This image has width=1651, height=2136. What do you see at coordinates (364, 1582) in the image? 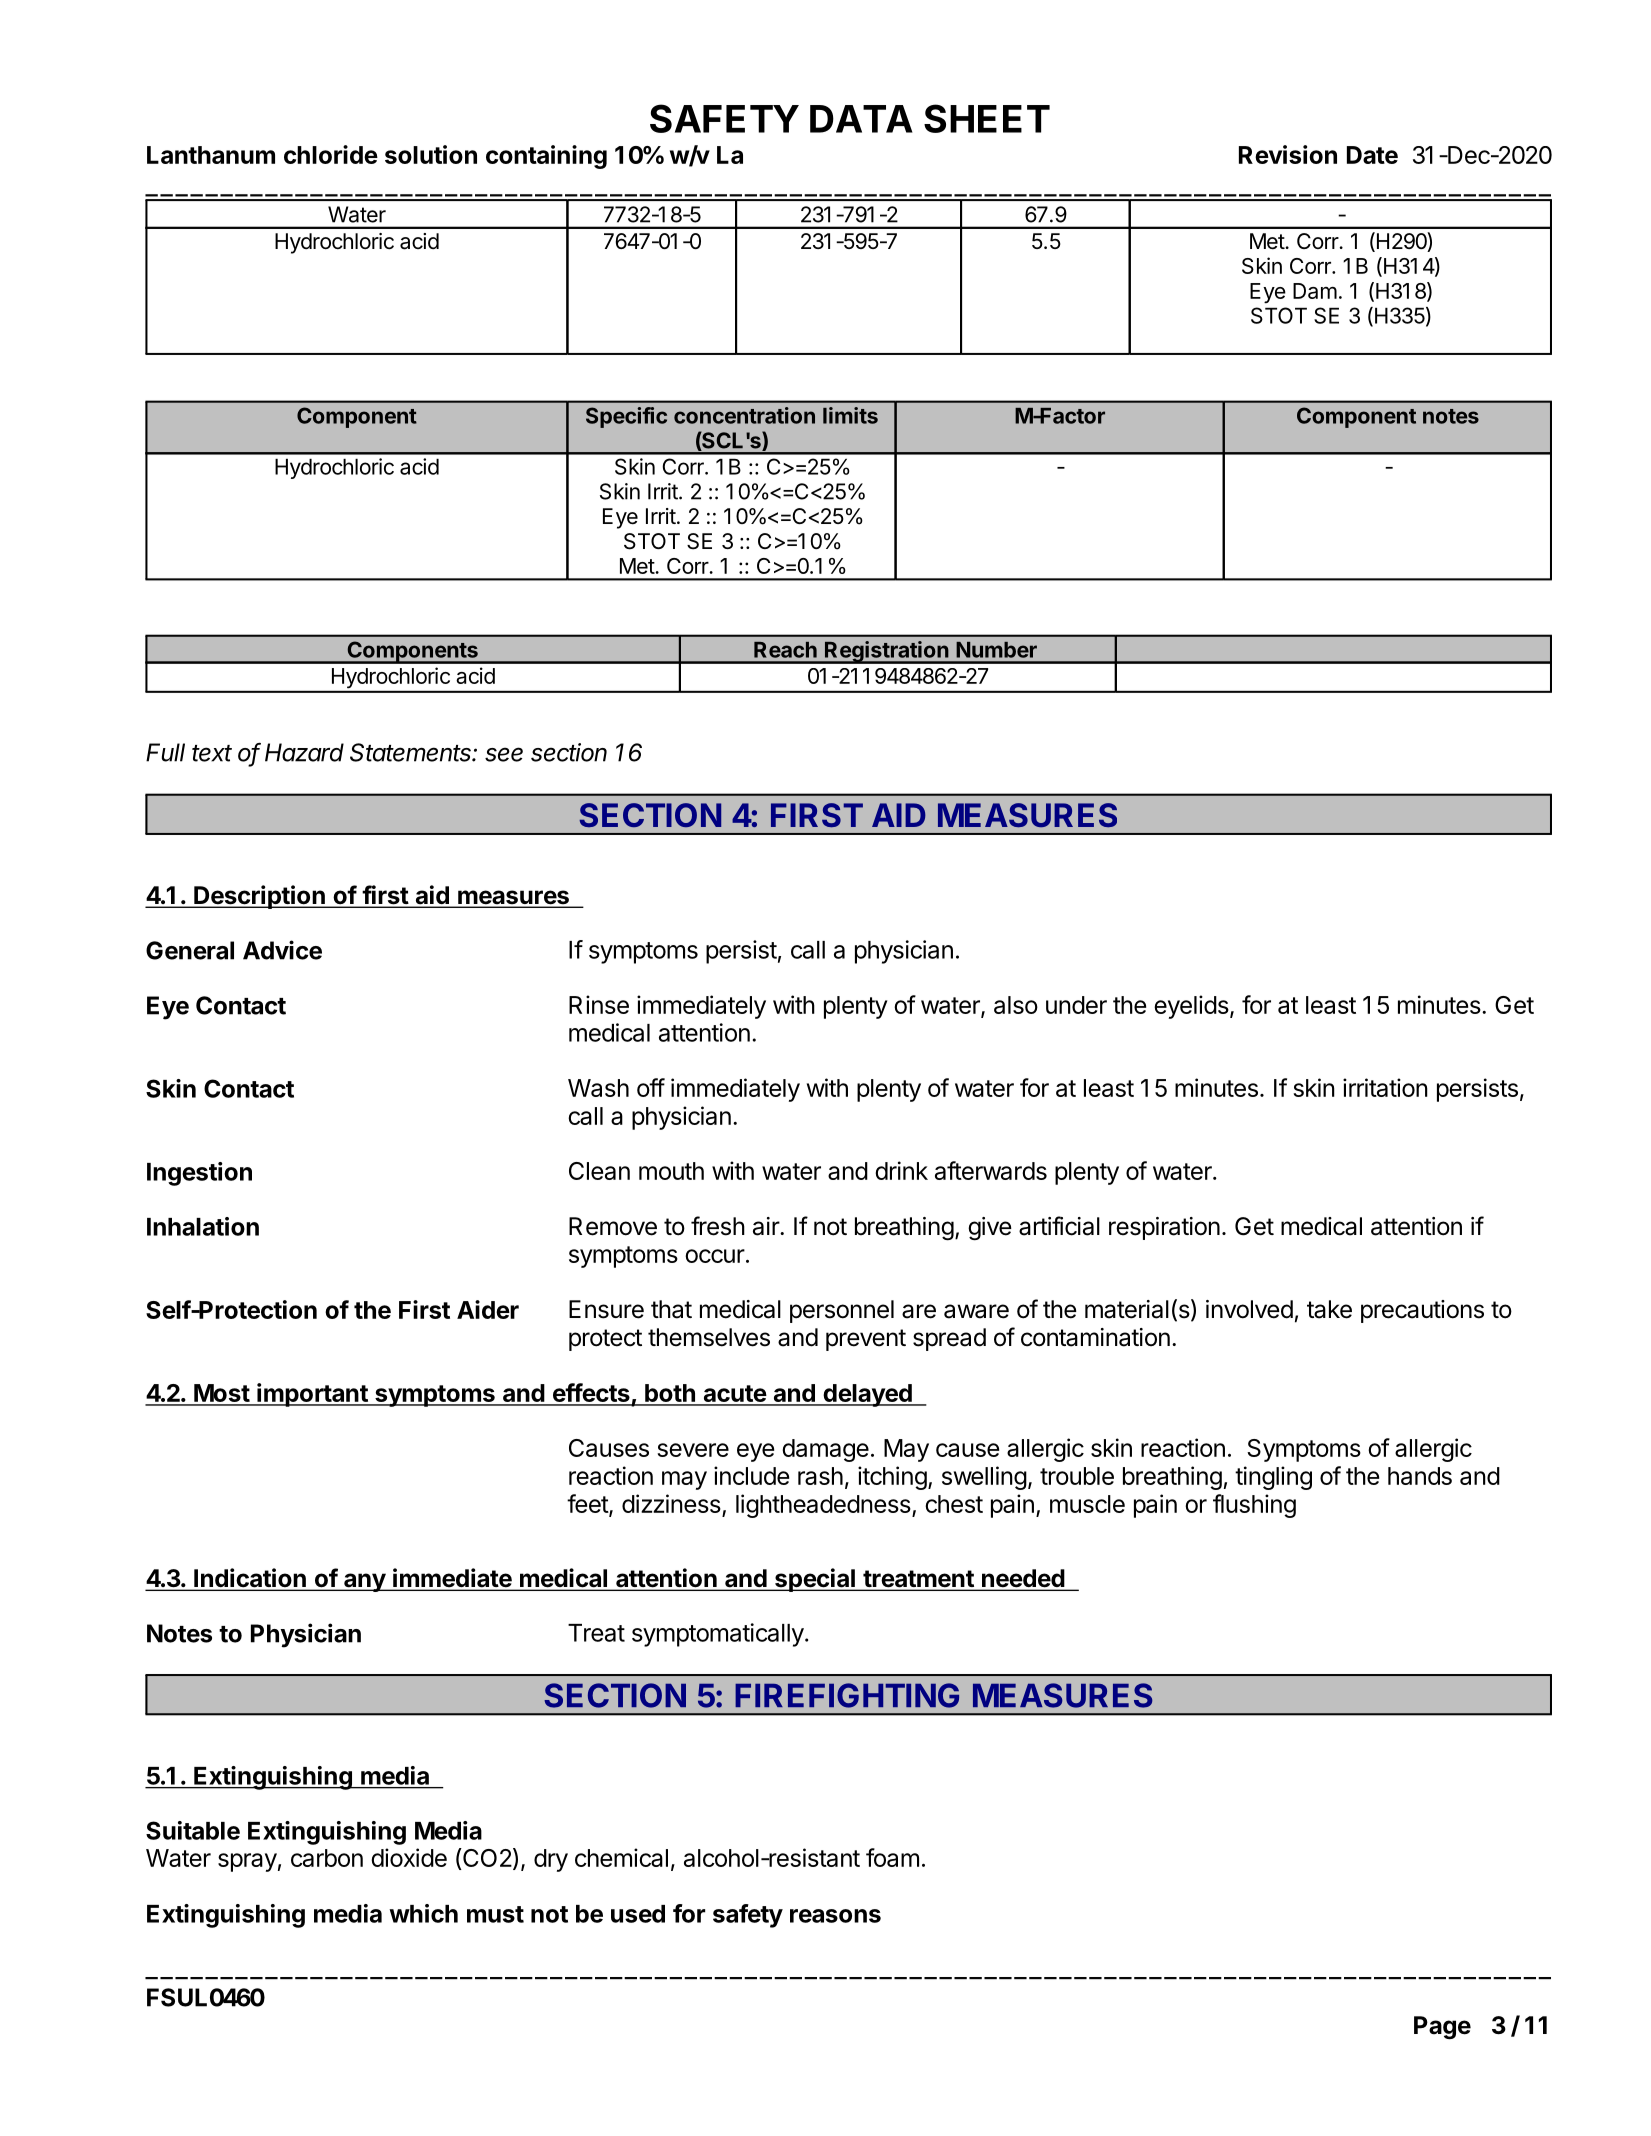
I see `any` at bounding box center [364, 1582].
